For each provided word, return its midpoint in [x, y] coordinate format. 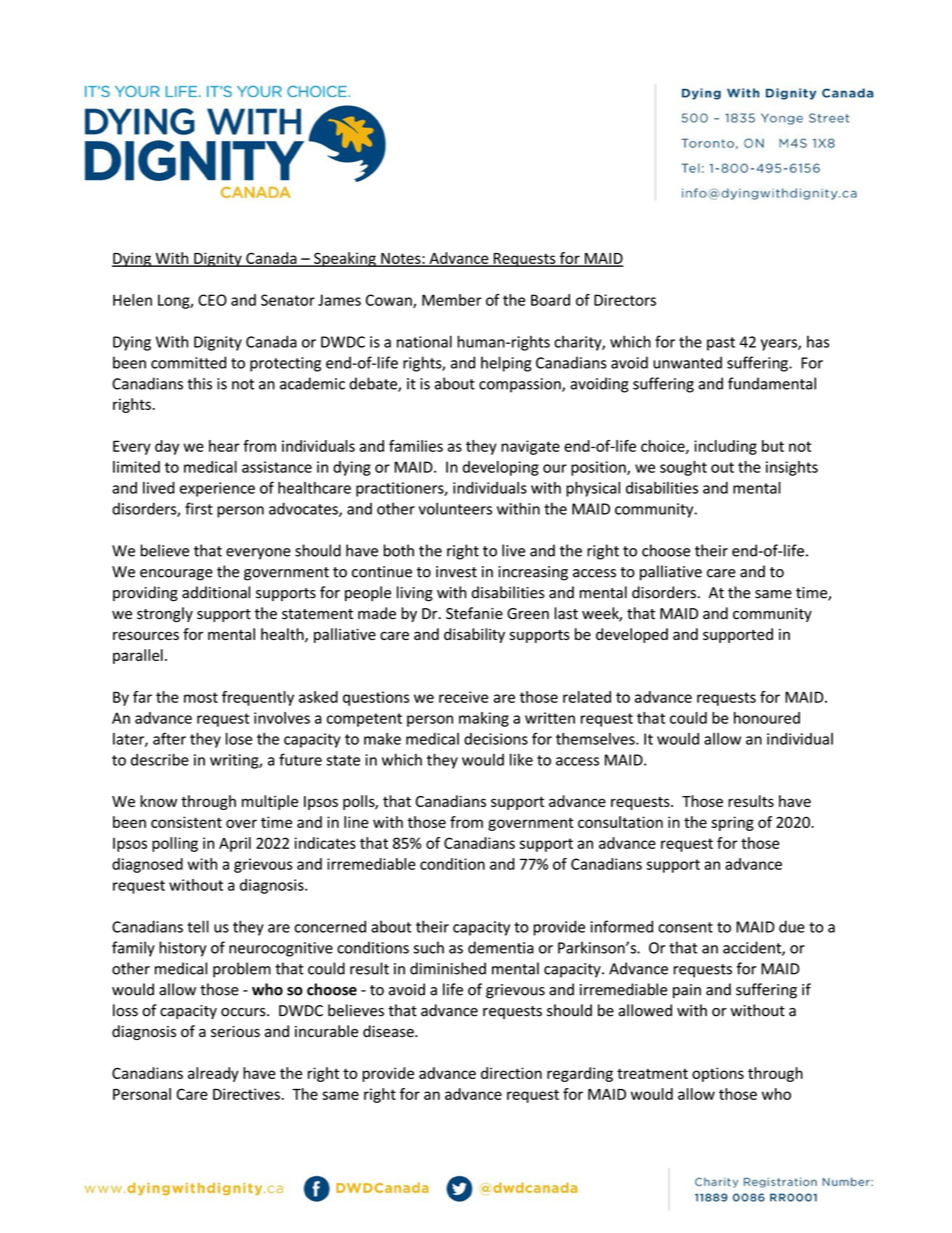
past [721, 344]
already [213, 1074]
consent [685, 927]
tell [198, 926]
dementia [501, 947]
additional [216, 592]
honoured [767, 718]
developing [501, 468]
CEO [212, 300]
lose [239, 739]
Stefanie [474, 613]
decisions [496, 739]
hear [224, 446]
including [725, 447]
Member [452, 300]
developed [632, 635]
